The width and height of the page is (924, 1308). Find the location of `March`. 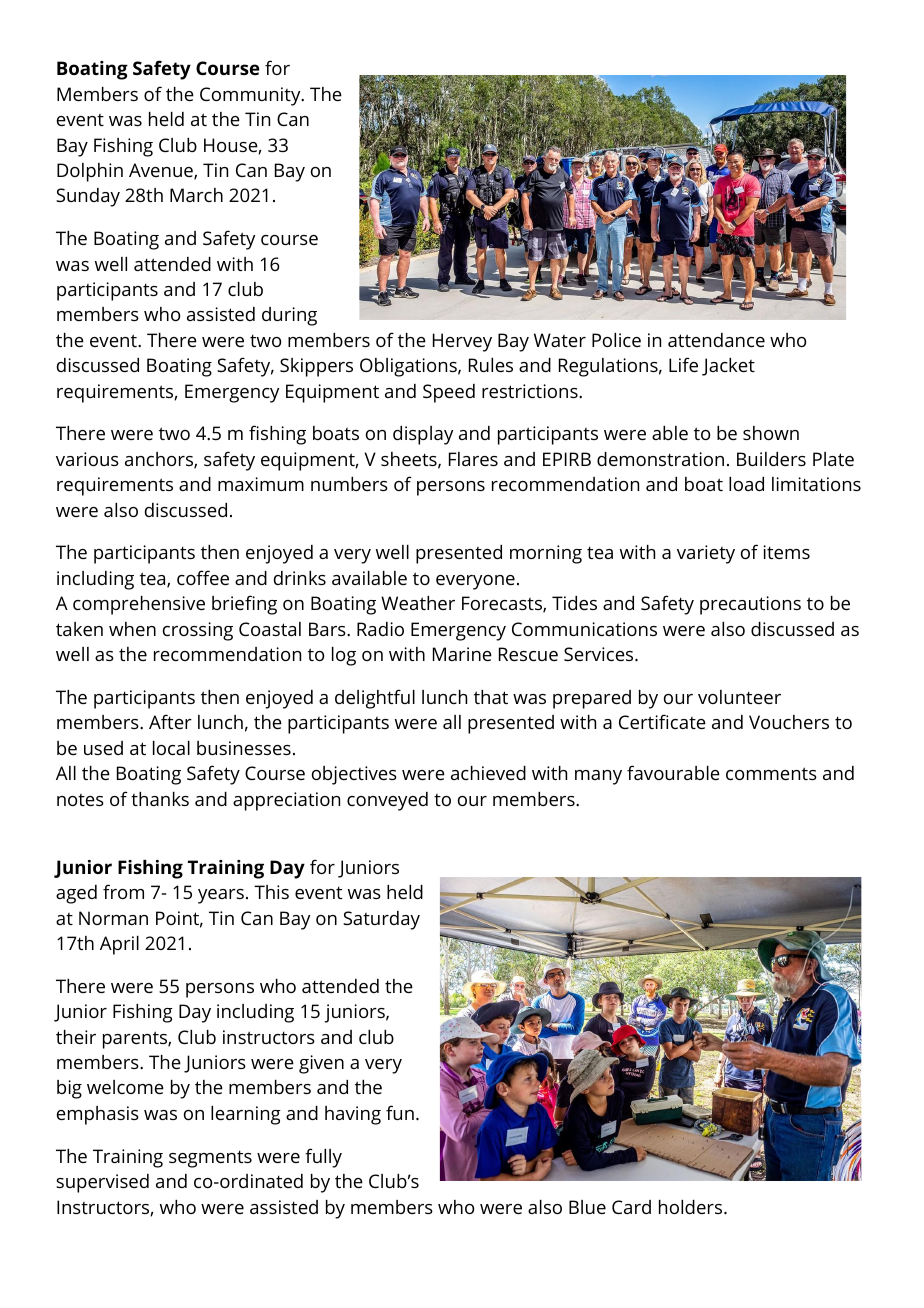

March is located at coordinates (196, 195).
